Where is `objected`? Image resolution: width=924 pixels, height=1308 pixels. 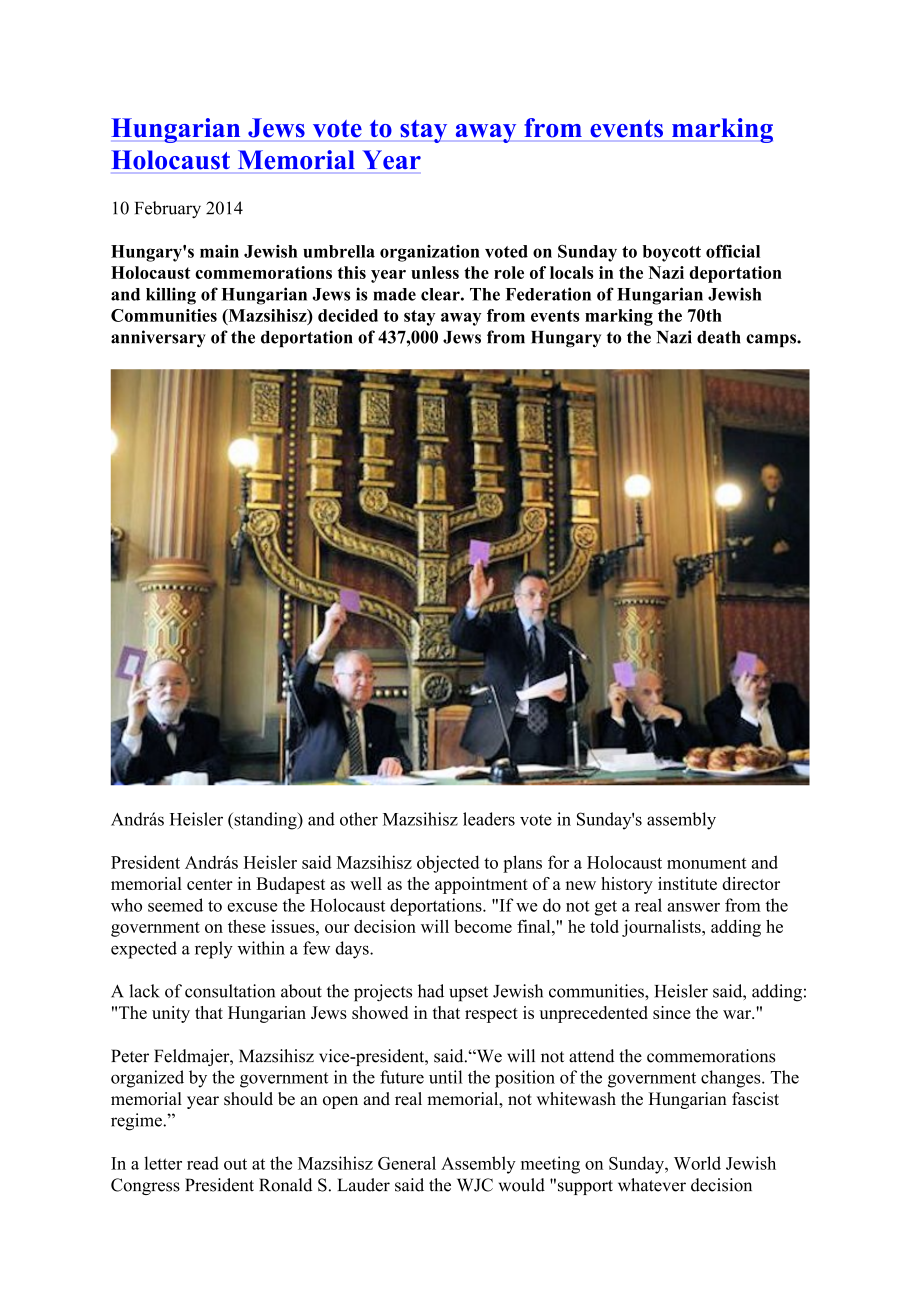
objected is located at coordinates (448, 864).
